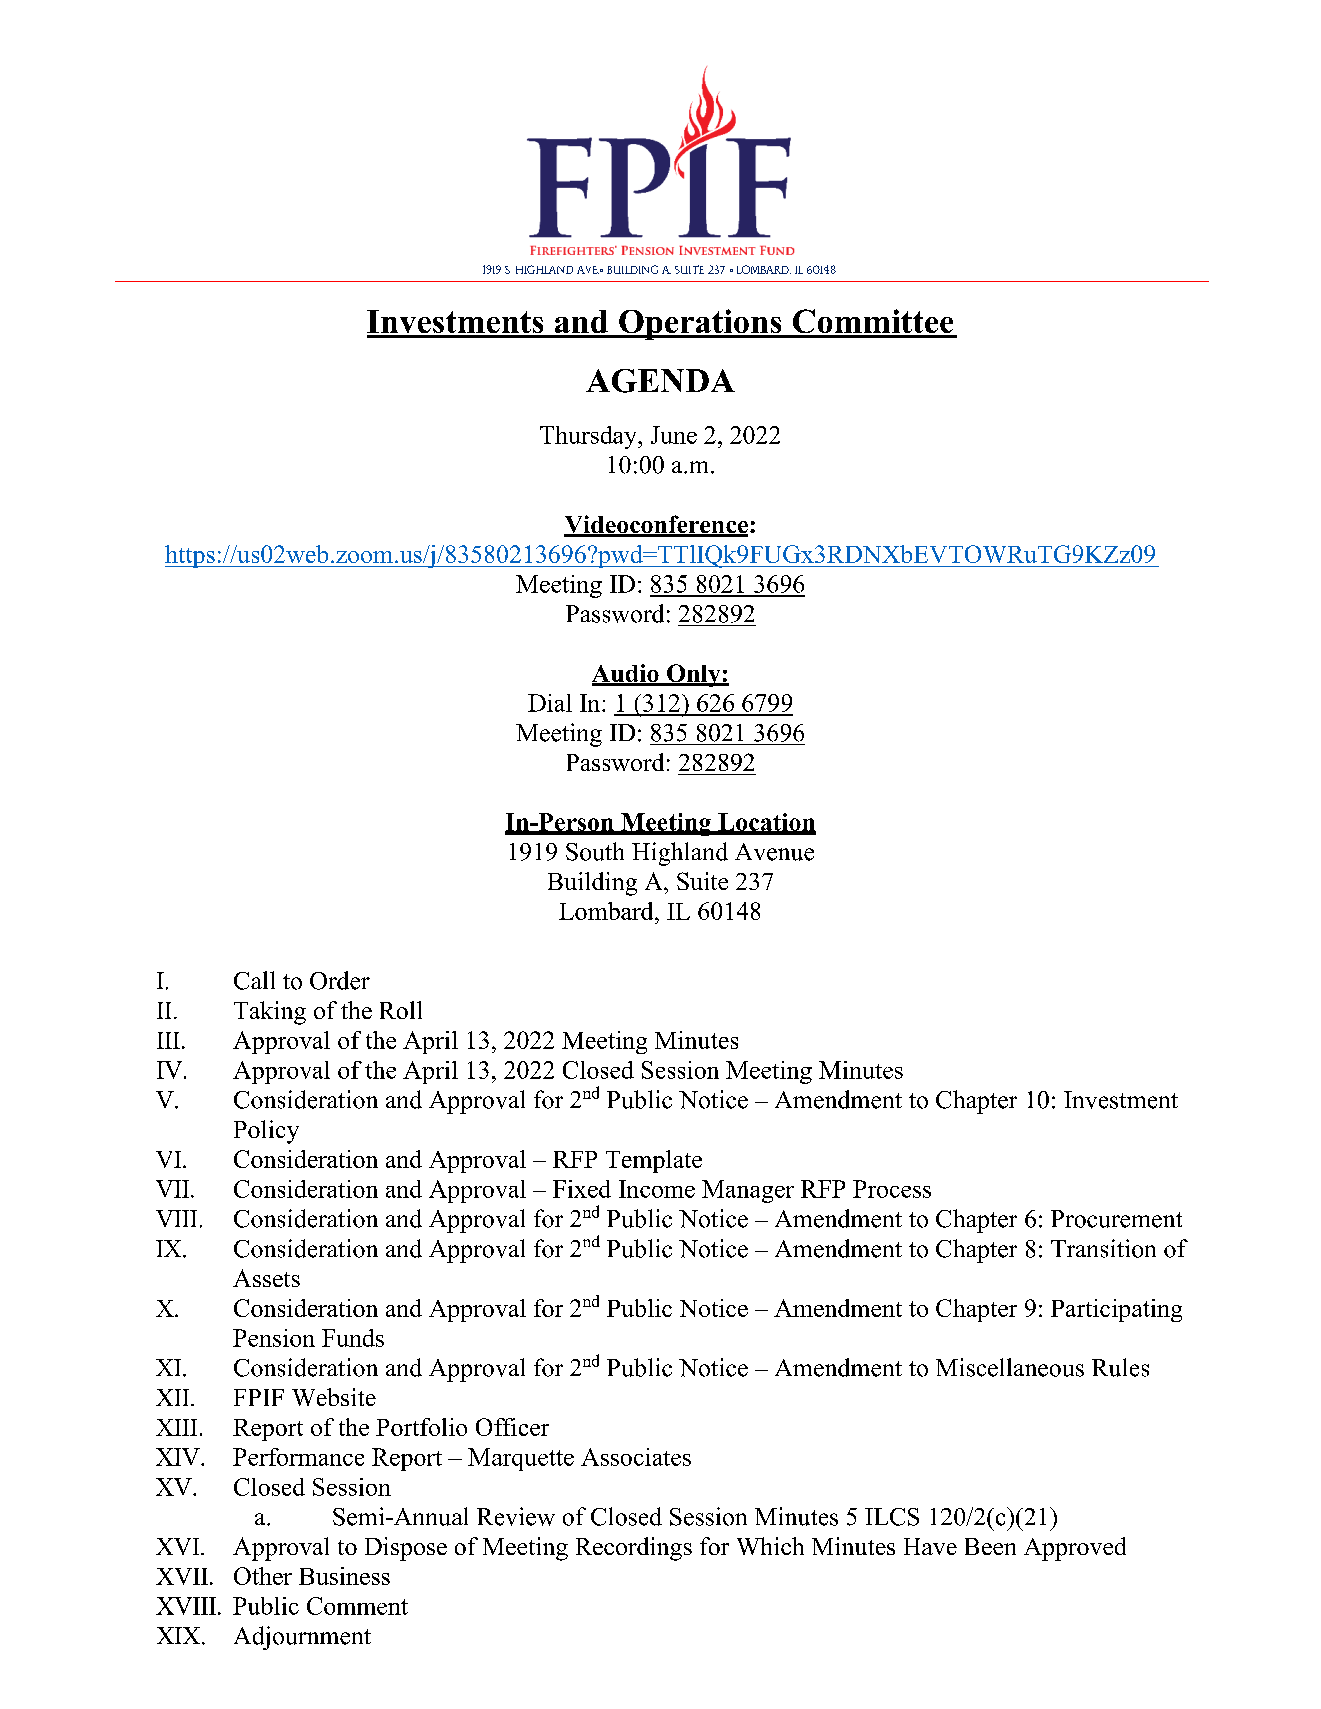  I want to click on AGENDA, so click(660, 381).
